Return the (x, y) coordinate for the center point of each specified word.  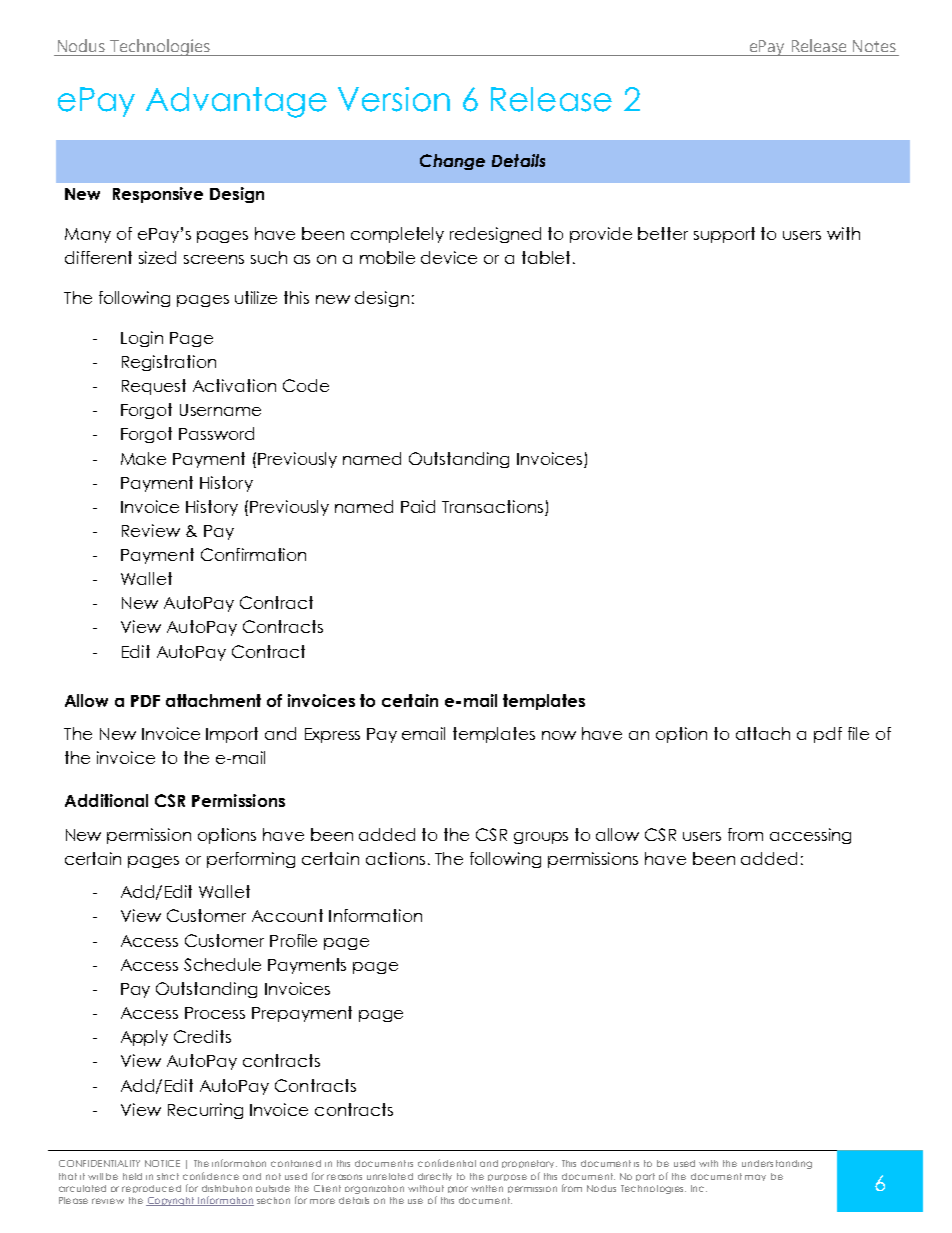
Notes (874, 46)
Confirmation (253, 554)
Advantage (236, 102)
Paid (418, 506)
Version (394, 99)
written (487, 1188)
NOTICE (162, 1163)
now (559, 735)
